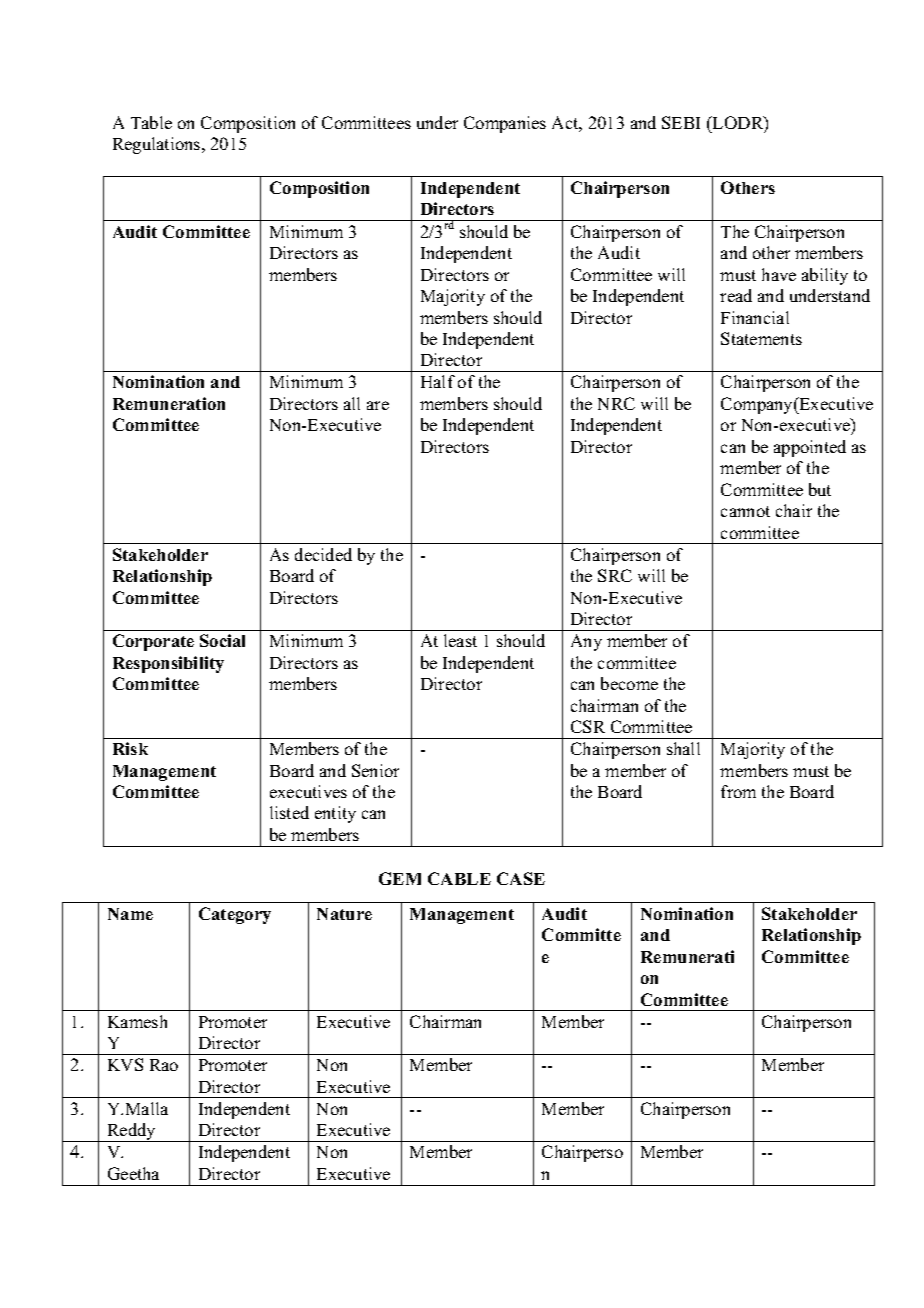  Describe the element at coordinates (459, 878) in the screenshot. I see `CABLE` at that location.
